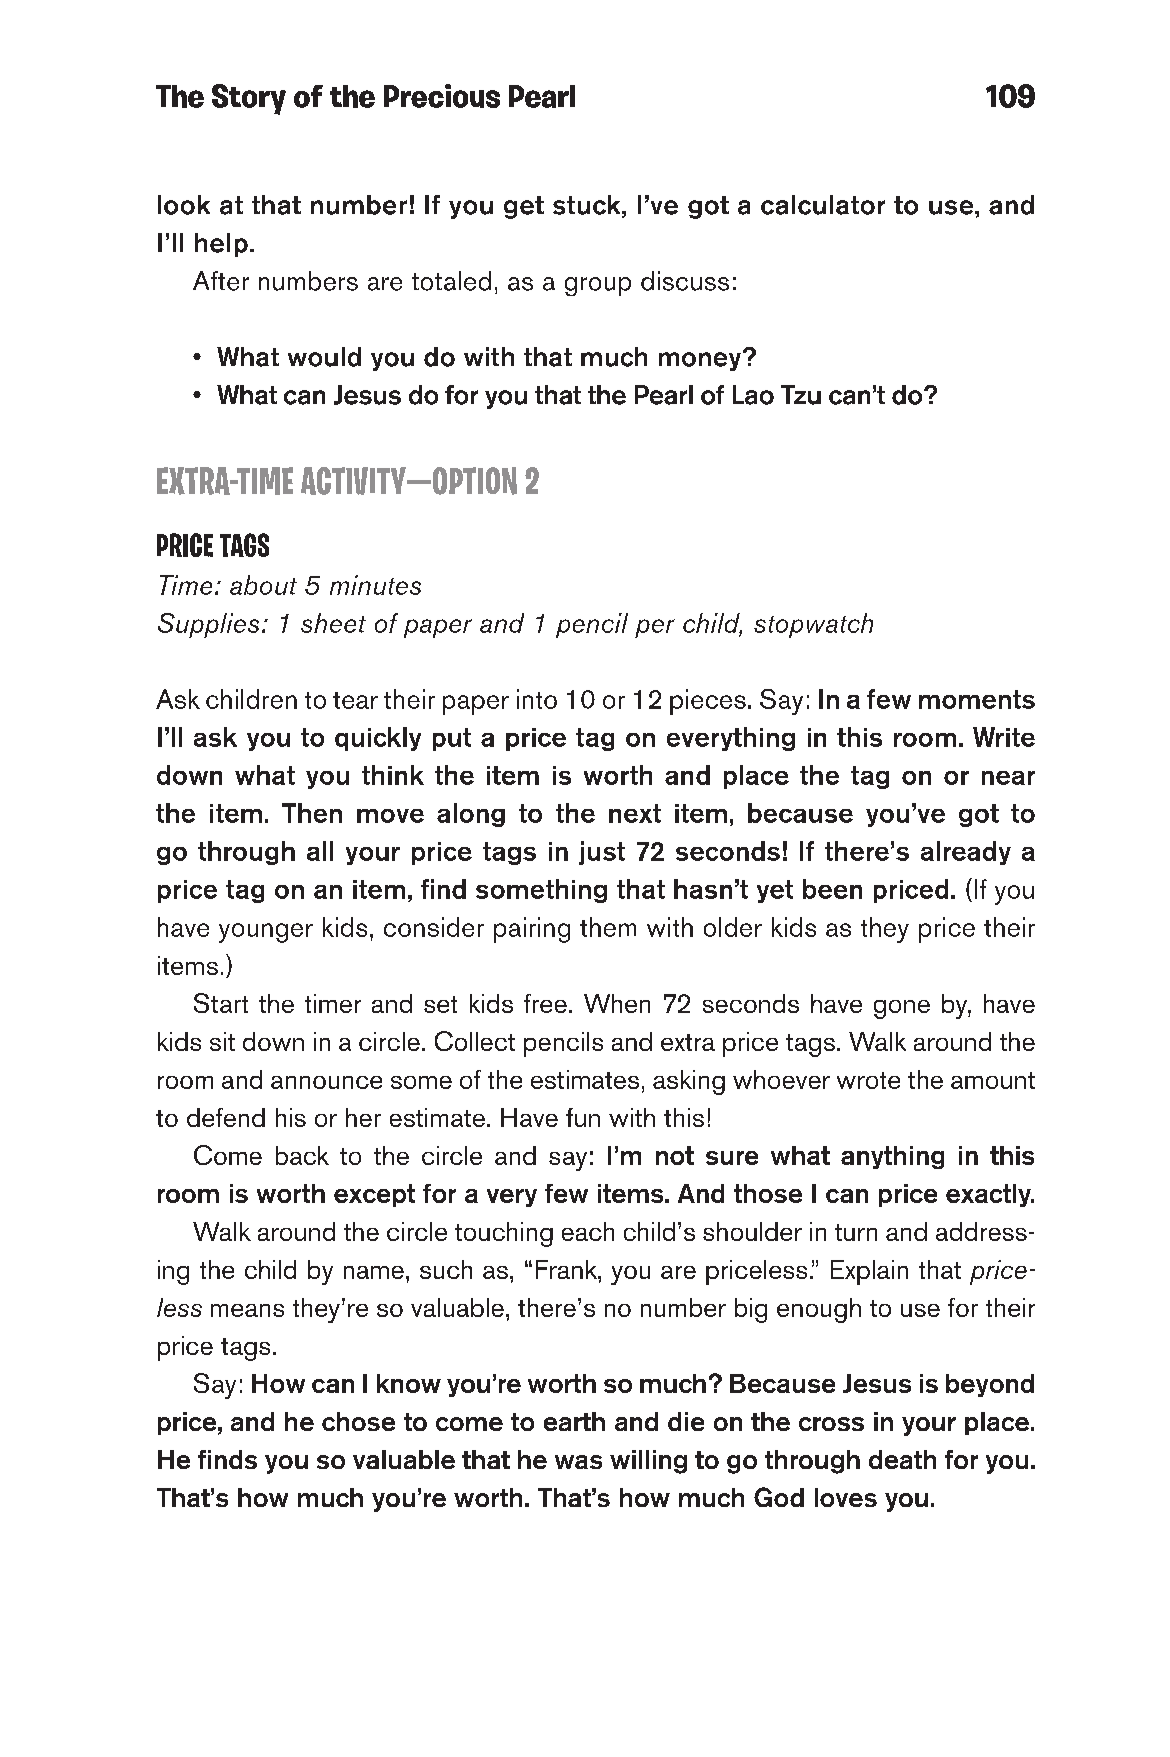 The width and height of the screenshot is (1170, 1757). What do you see at coordinates (524, 207) in the screenshot?
I see `get` at bounding box center [524, 207].
